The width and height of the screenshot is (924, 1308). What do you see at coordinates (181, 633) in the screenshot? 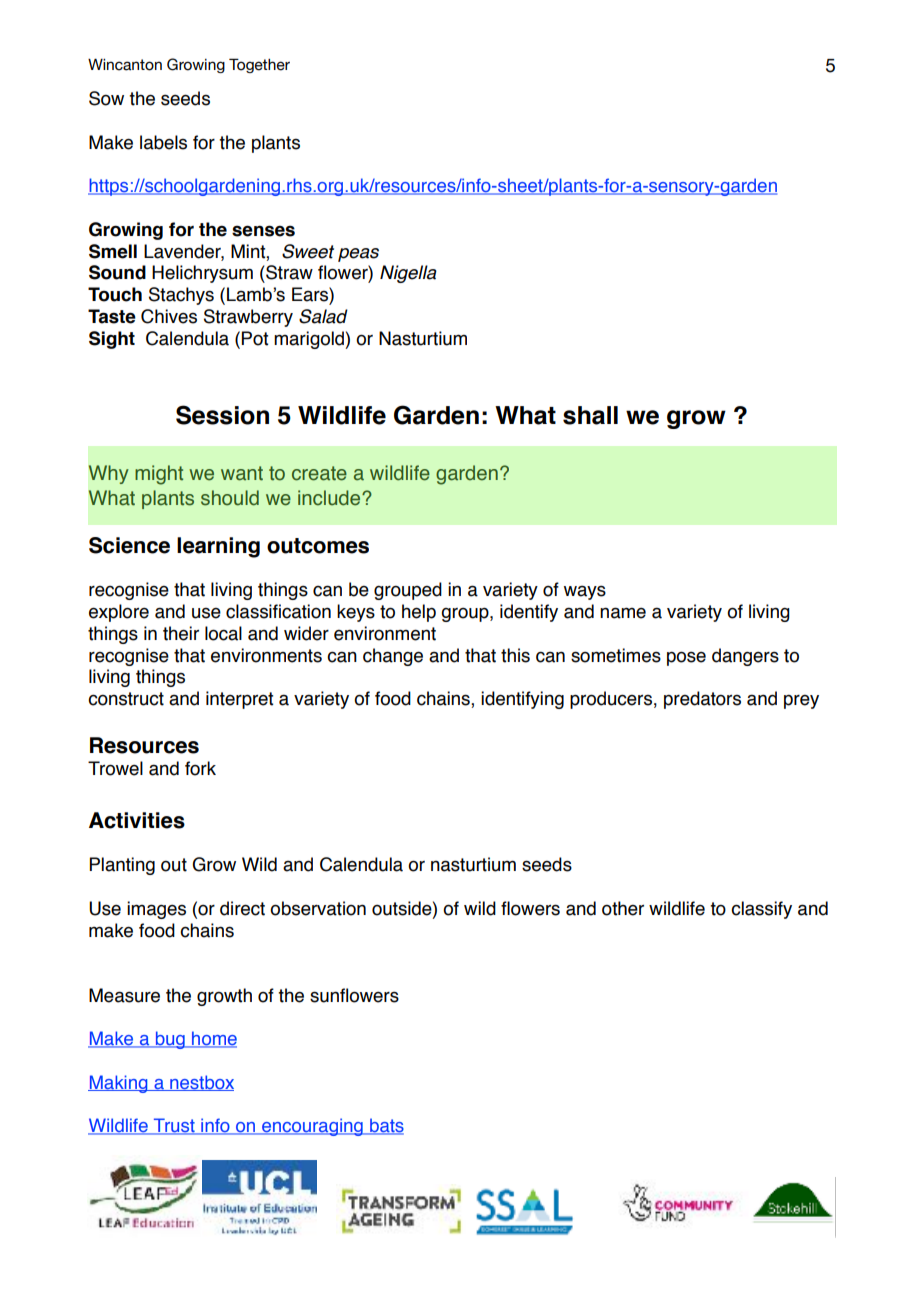
I see `their` at bounding box center [181, 633].
